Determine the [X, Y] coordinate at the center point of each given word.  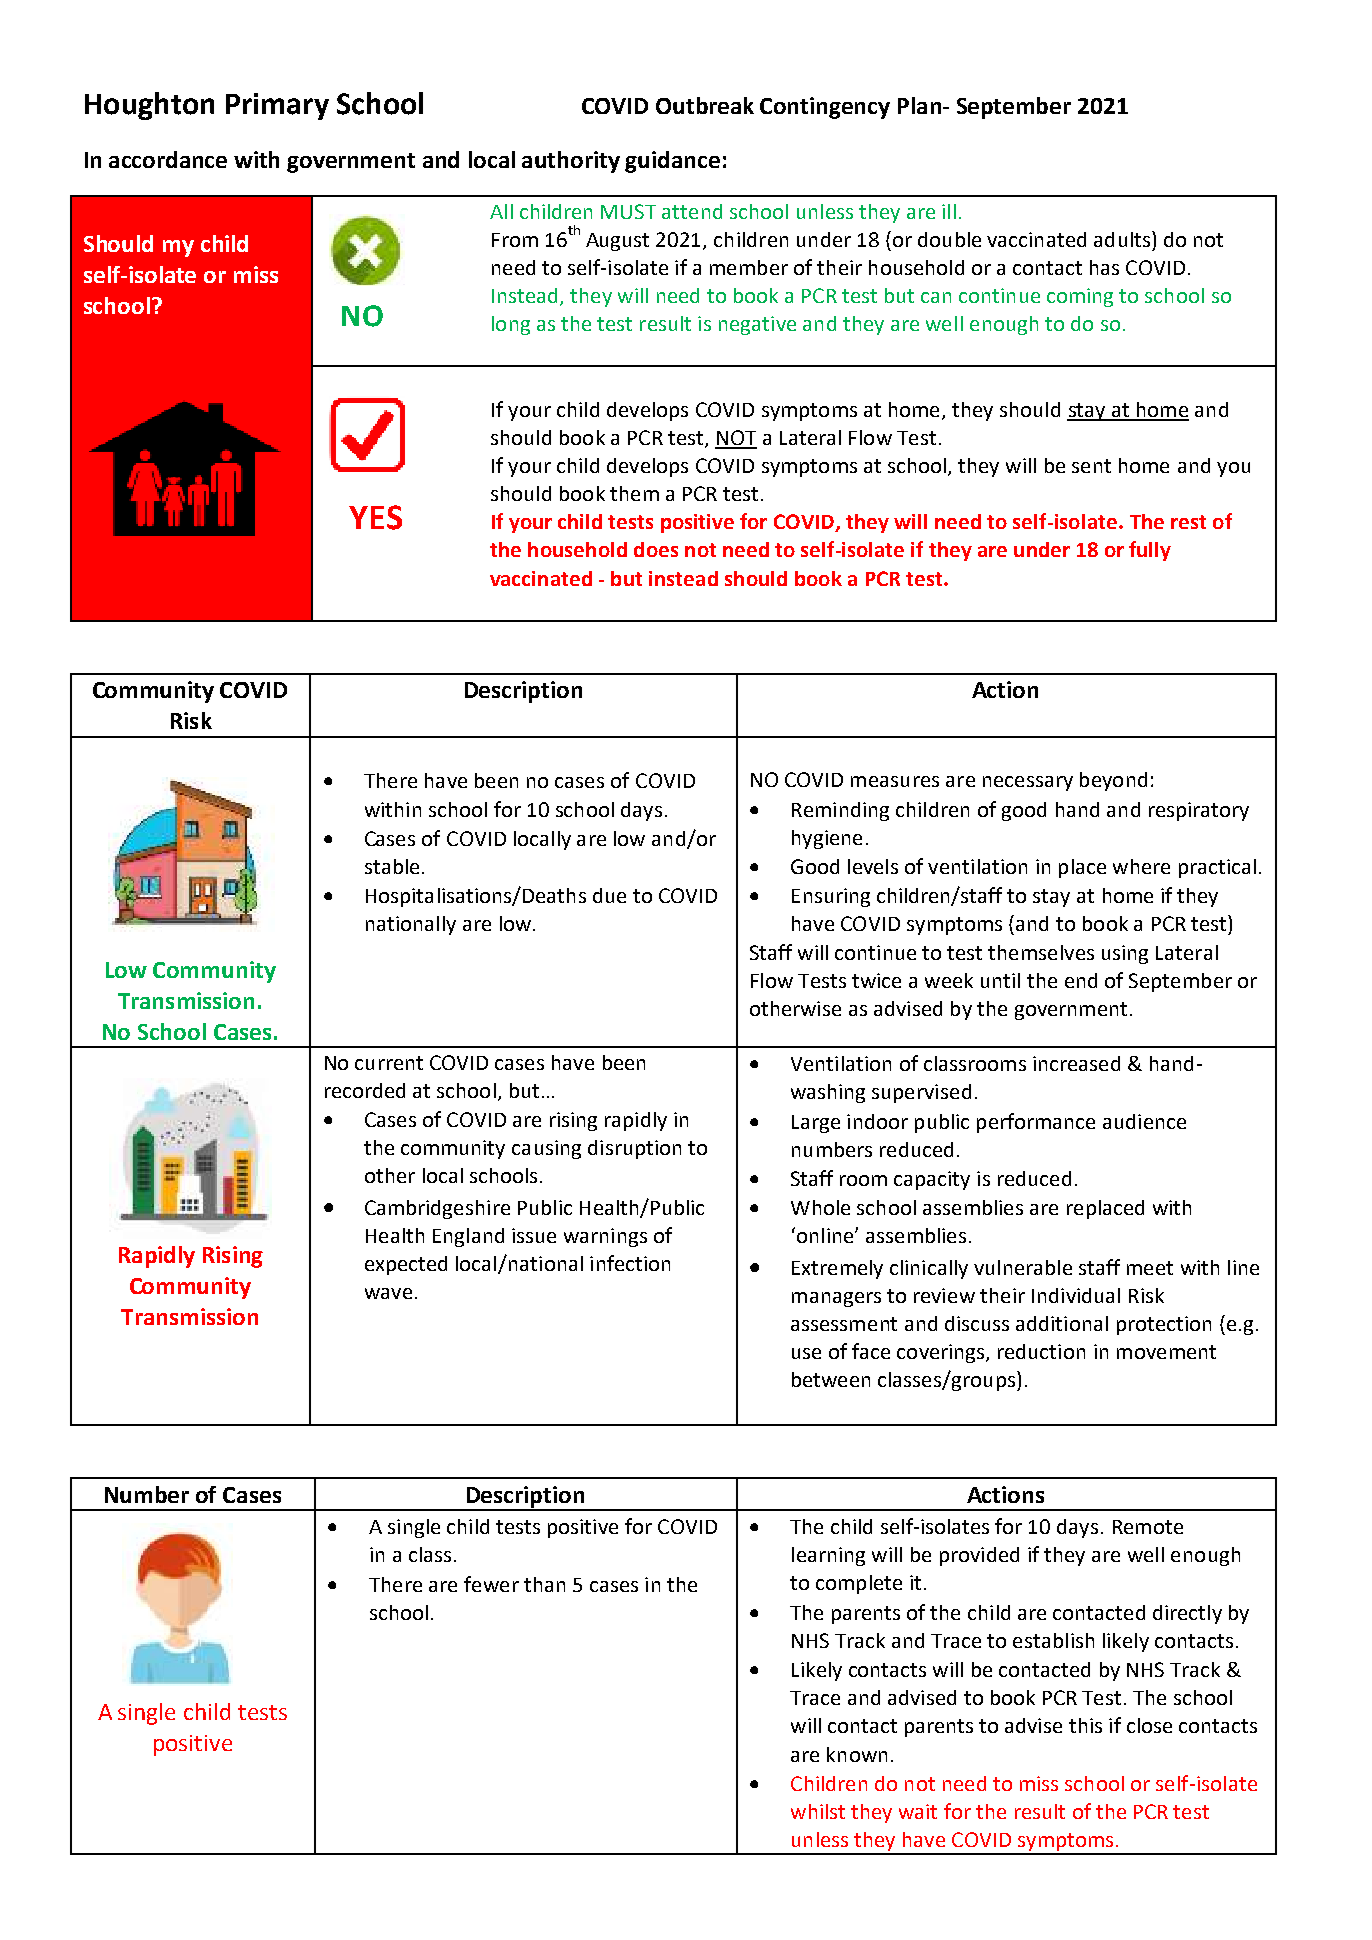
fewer [491, 1584]
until [1000, 980]
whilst [818, 1811]
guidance [672, 162]
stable [392, 866]
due [609, 895]
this [1085, 1725]
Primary [277, 106]
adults [1122, 239]
